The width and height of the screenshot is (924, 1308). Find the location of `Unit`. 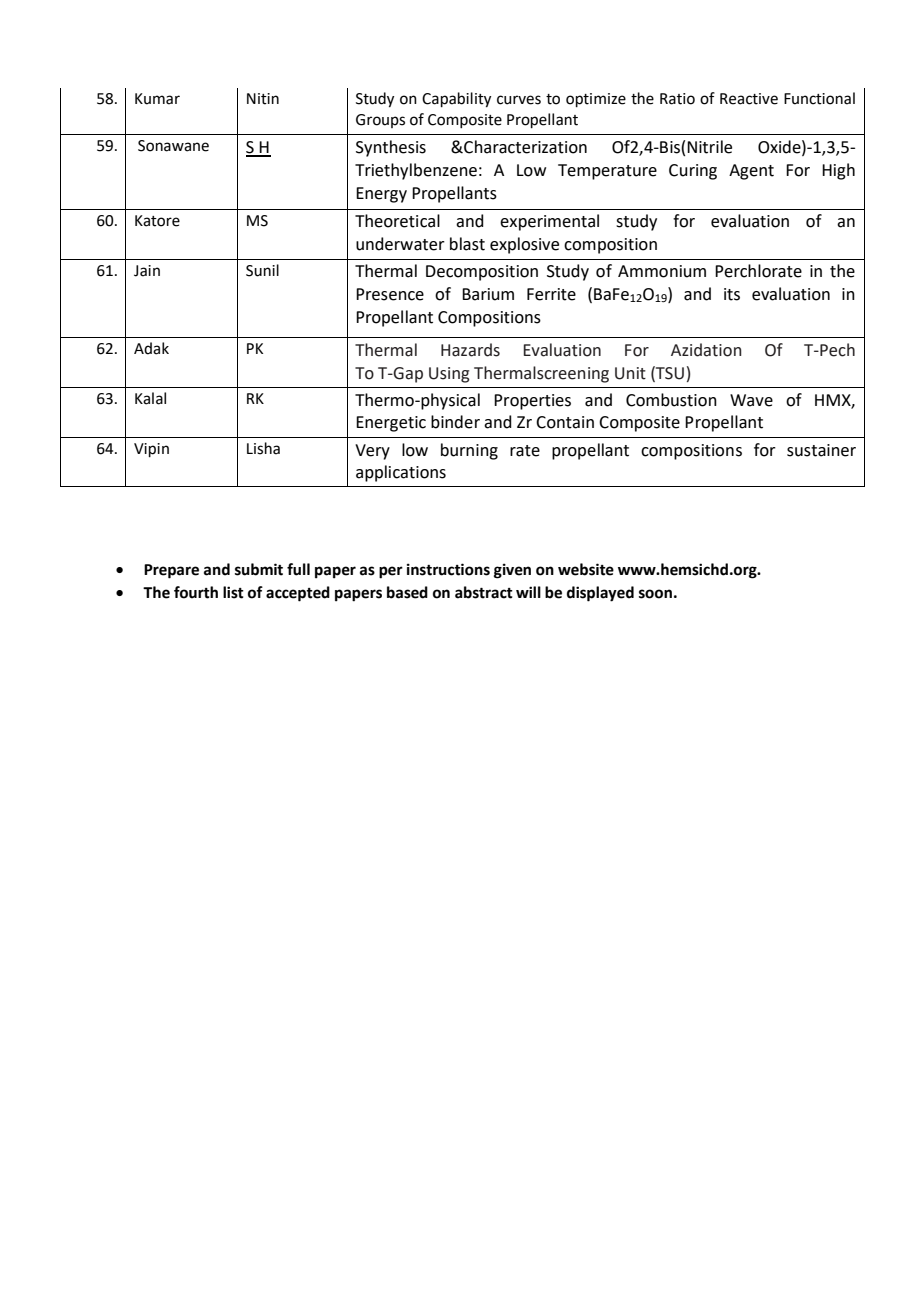

Unit is located at coordinates (630, 373).
